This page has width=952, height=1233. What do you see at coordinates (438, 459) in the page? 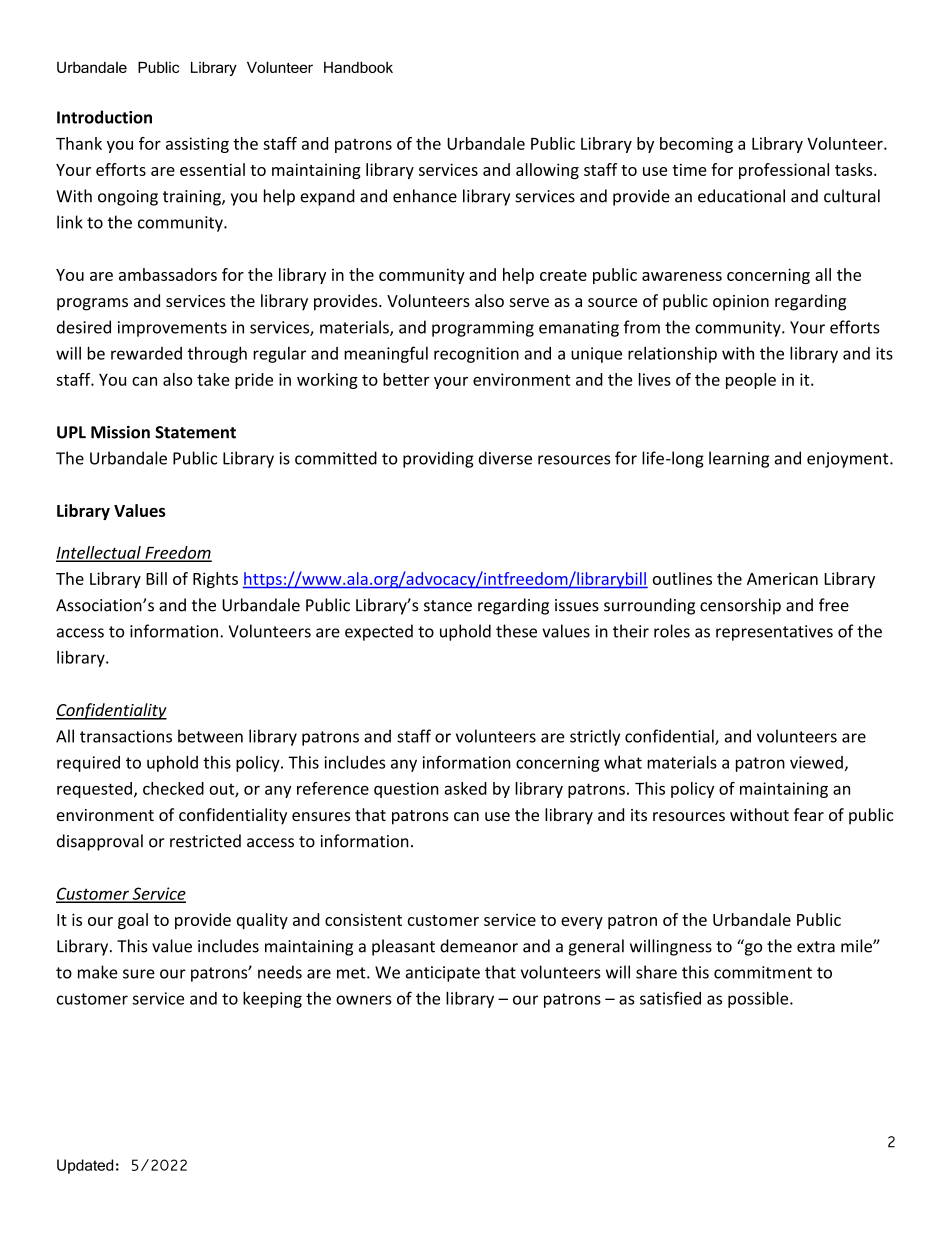
I see `providing` at bounding box center [438, 459].
